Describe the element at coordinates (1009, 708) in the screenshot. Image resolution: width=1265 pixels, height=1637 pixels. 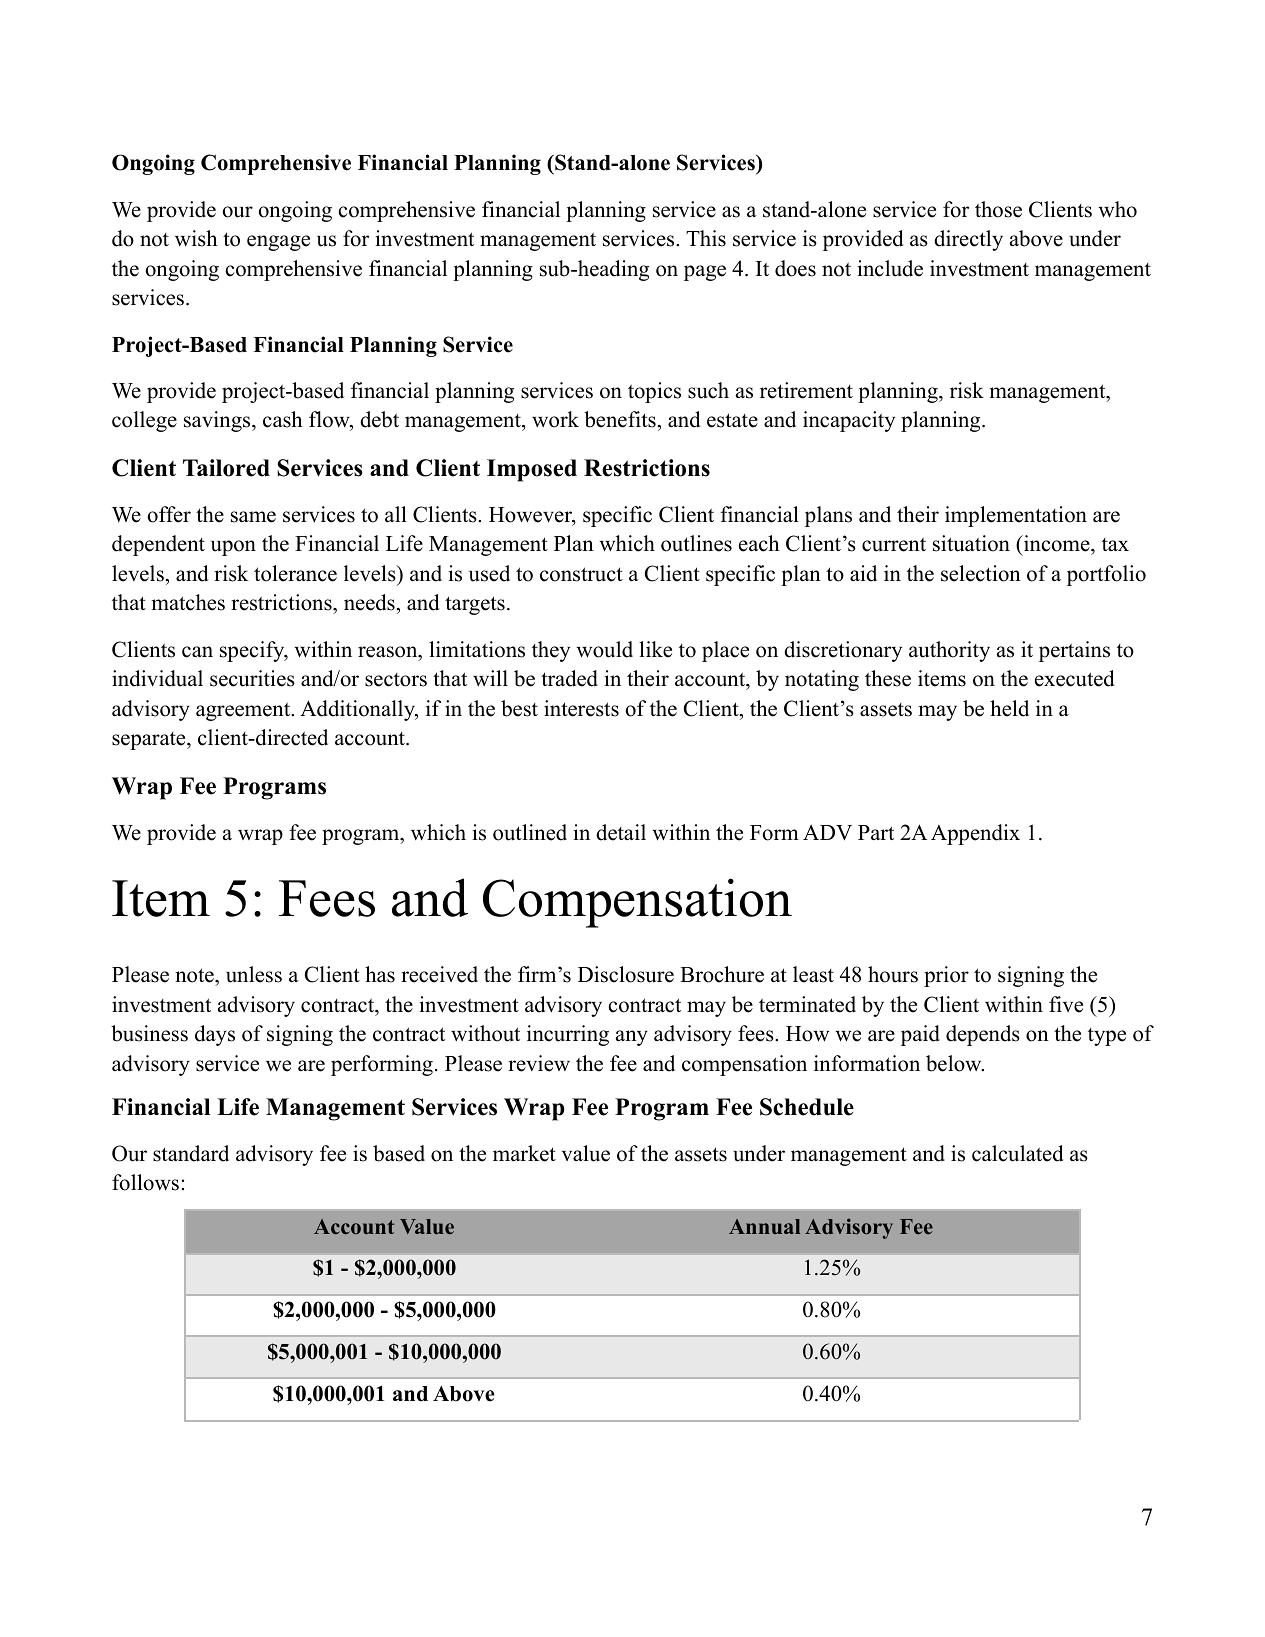
I see `held` at that location.
